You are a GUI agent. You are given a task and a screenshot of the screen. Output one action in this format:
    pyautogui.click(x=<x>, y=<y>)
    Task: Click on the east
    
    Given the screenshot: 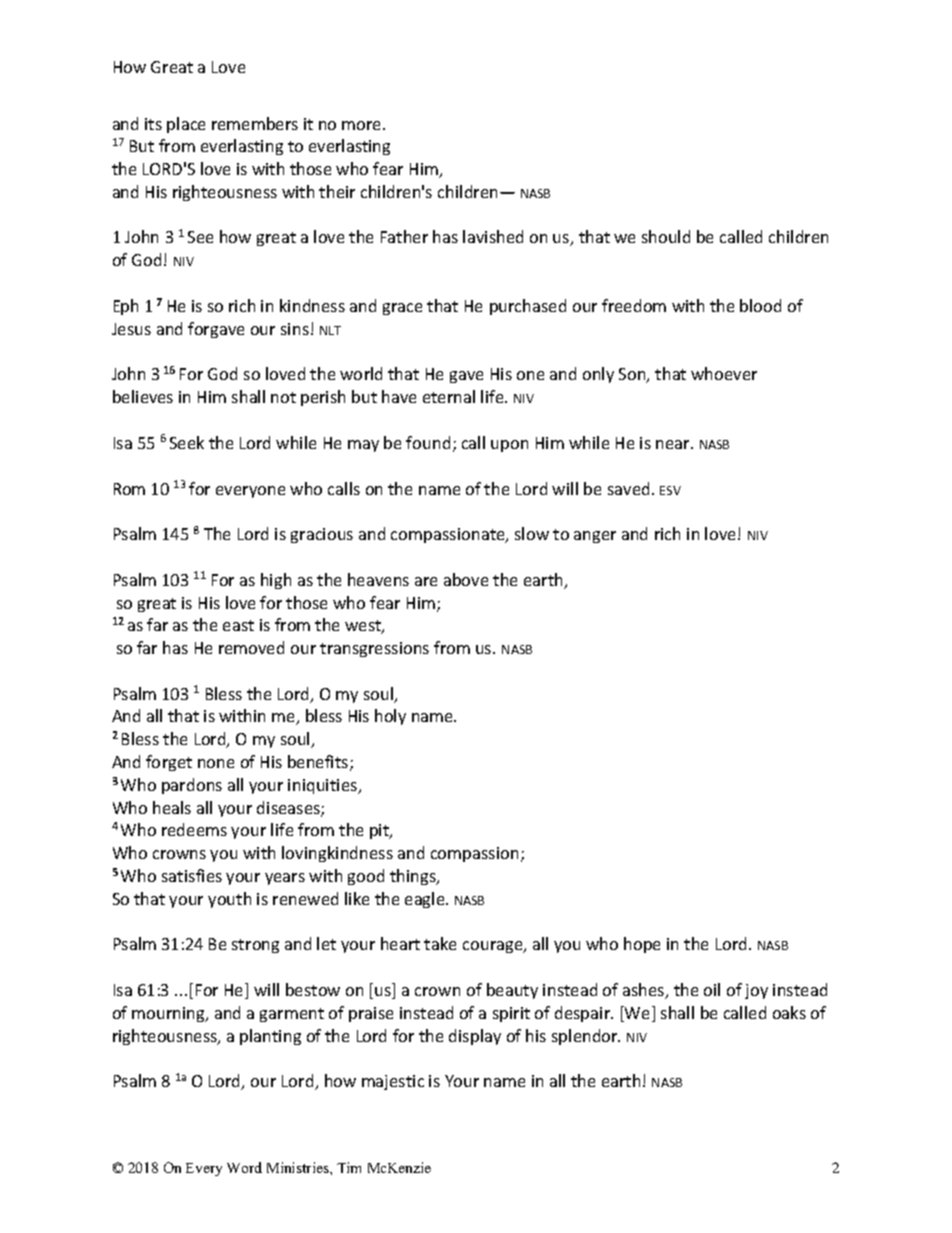 What is the action you would take?
    pyautogui.click(x=238, y=625)
